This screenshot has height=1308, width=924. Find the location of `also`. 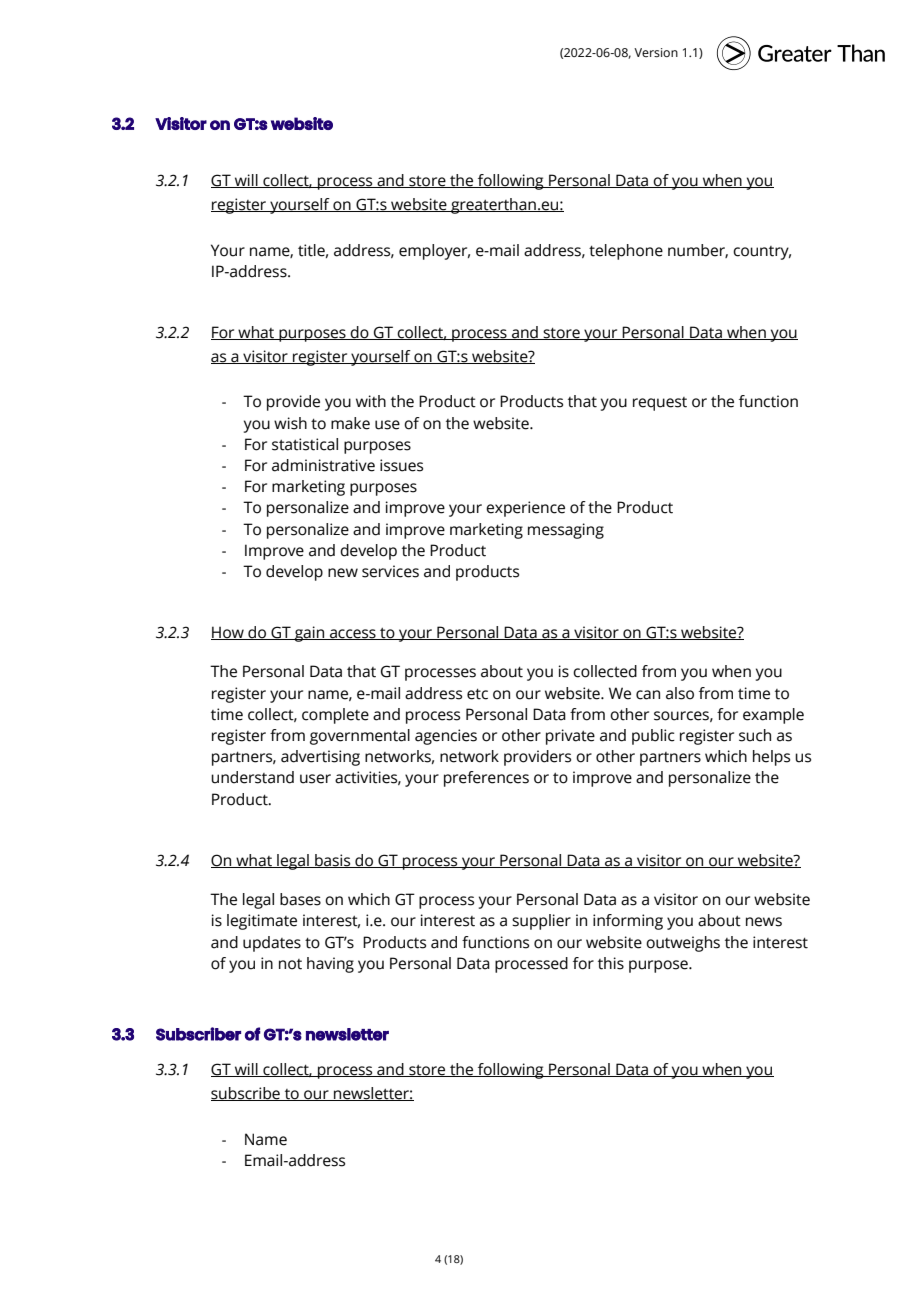

also is located at coordinates (680, 693).
